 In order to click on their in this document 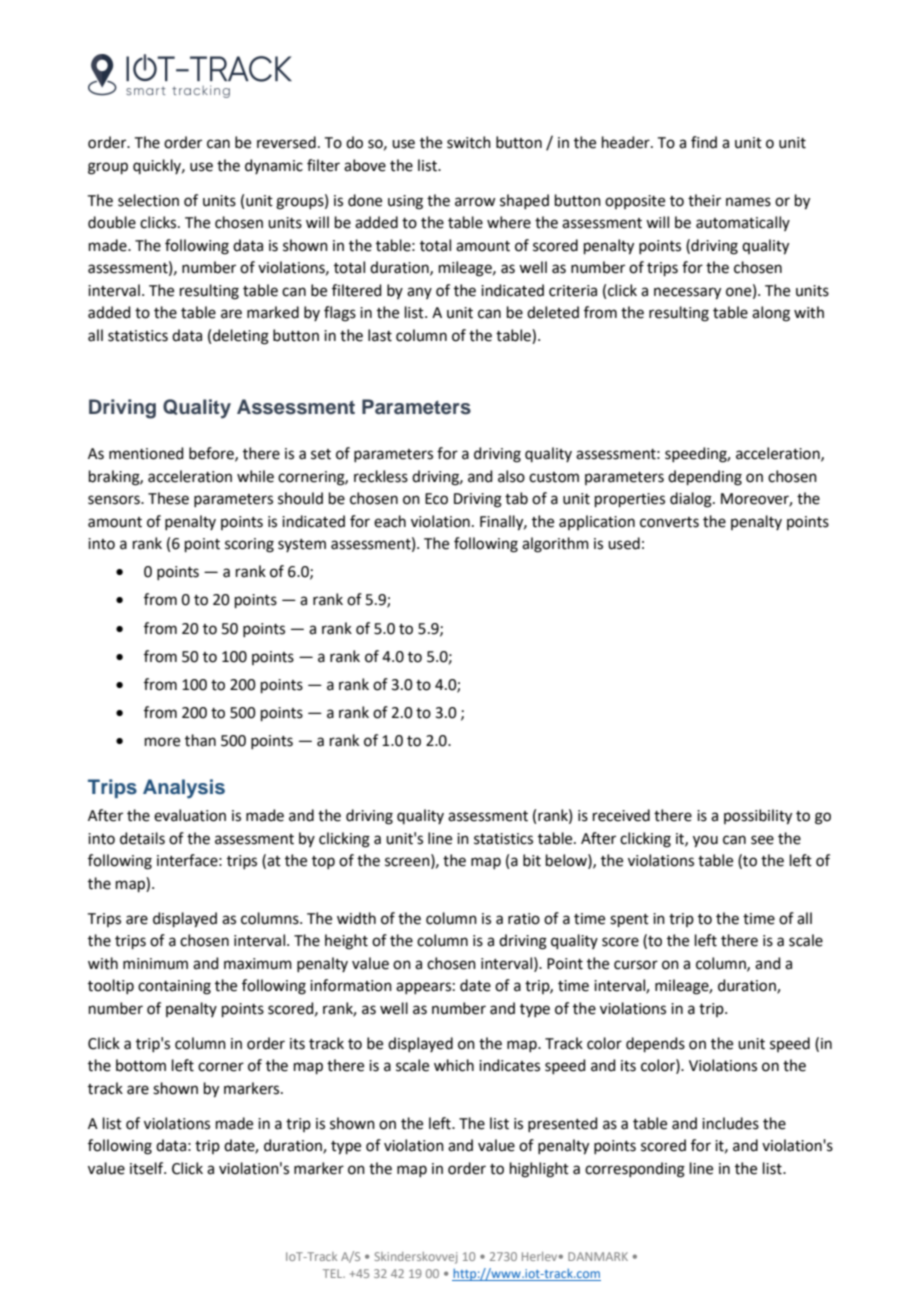, I will do `click(704, 200)`.
